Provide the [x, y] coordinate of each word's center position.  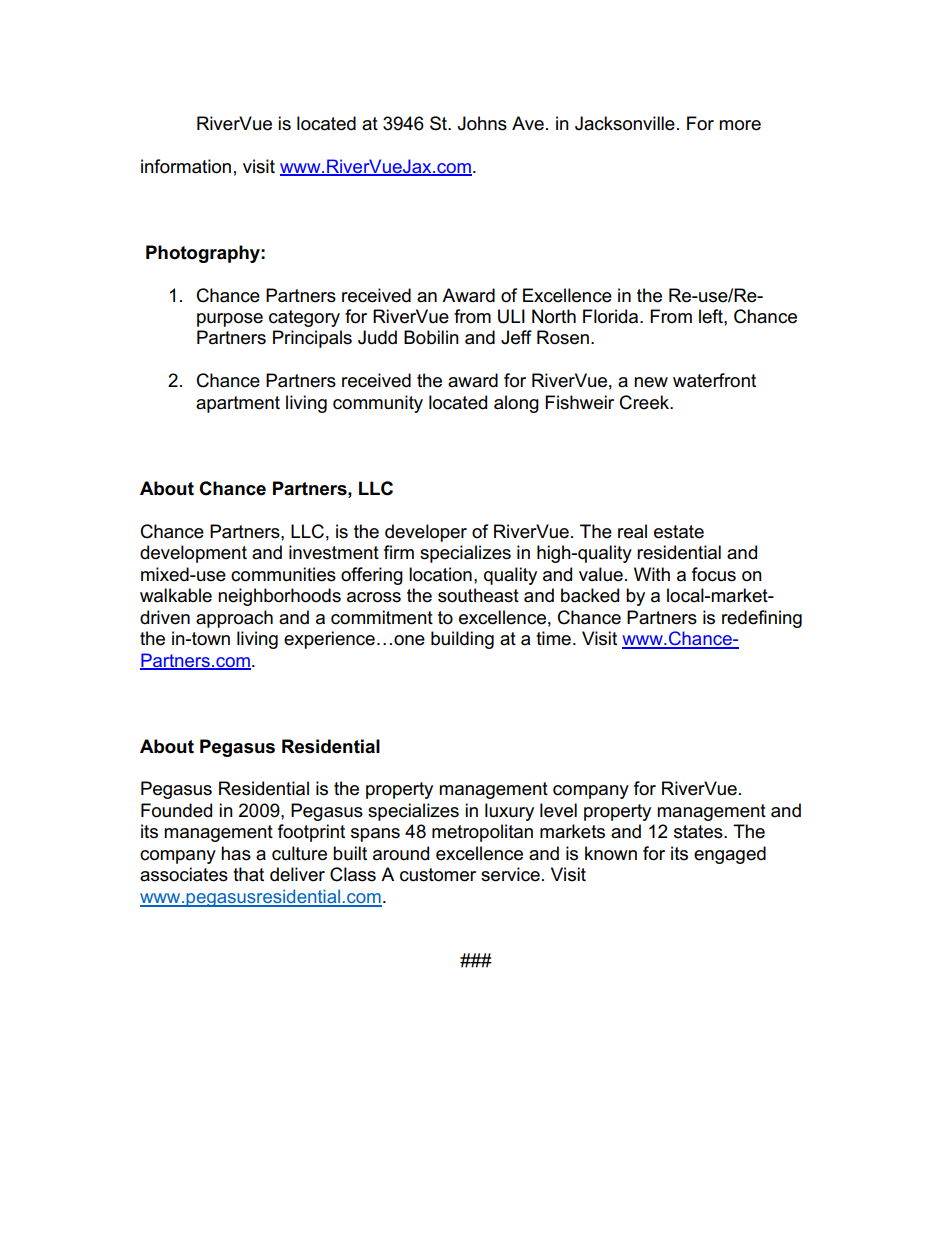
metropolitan [482, 833]
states [699, 832]
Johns [482, 123]
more [740, 125]
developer [426, 533]
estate [679, 532]
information [186, 166]
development [193, 554]
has [236, 853]
